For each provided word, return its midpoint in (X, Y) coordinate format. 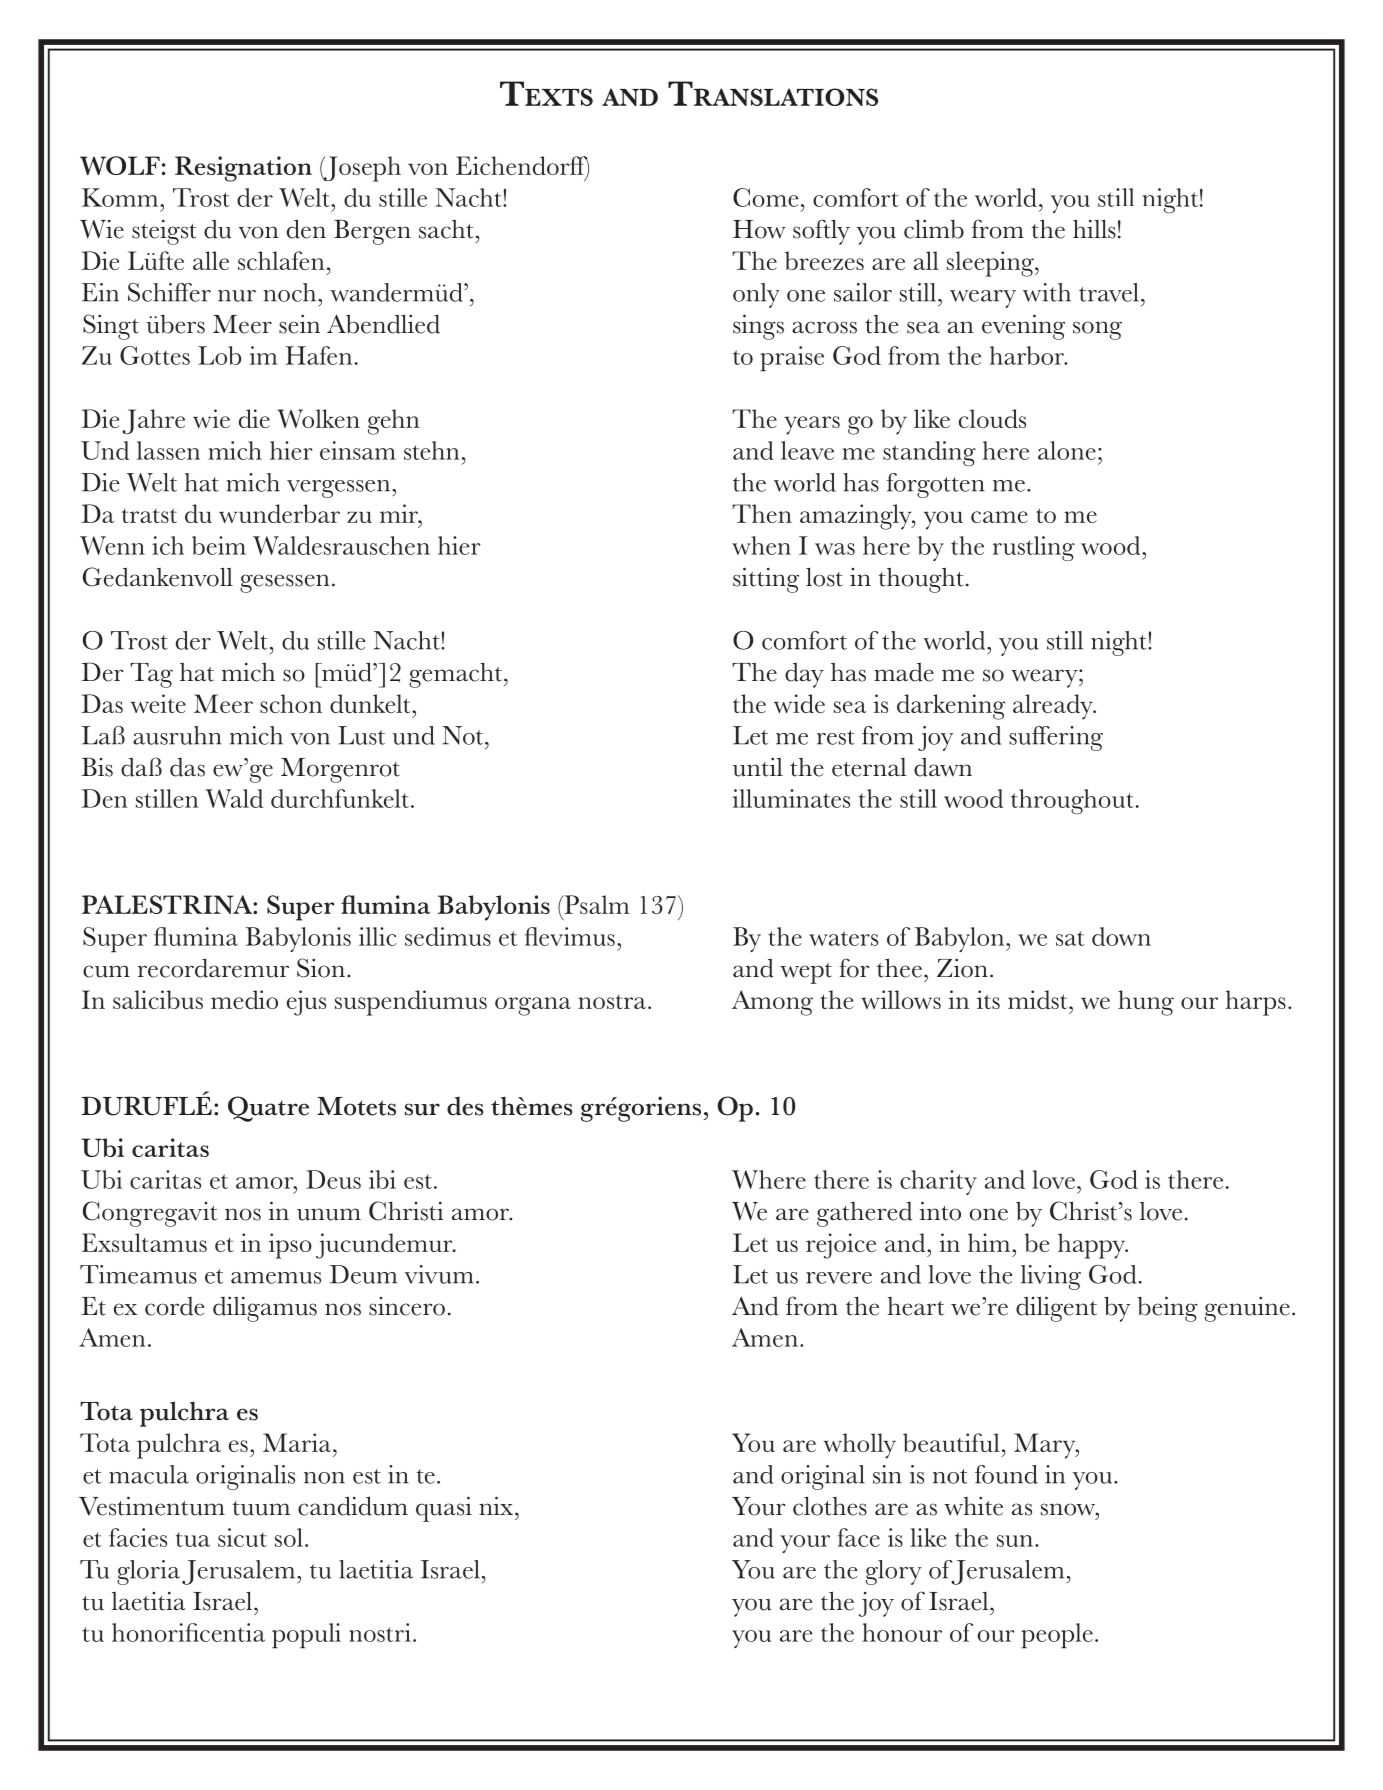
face (858, 1537)
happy (1092, 1246)
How (759, 229)
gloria (148, 1572)
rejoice (841, 1246)
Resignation (243, 169)
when (761, 545)
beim (219, 545)
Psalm (596, 904)
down (1121, 936)
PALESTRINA (168, 904)
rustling (1034, 548)
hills (1094, 229)
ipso (290, 1246)
